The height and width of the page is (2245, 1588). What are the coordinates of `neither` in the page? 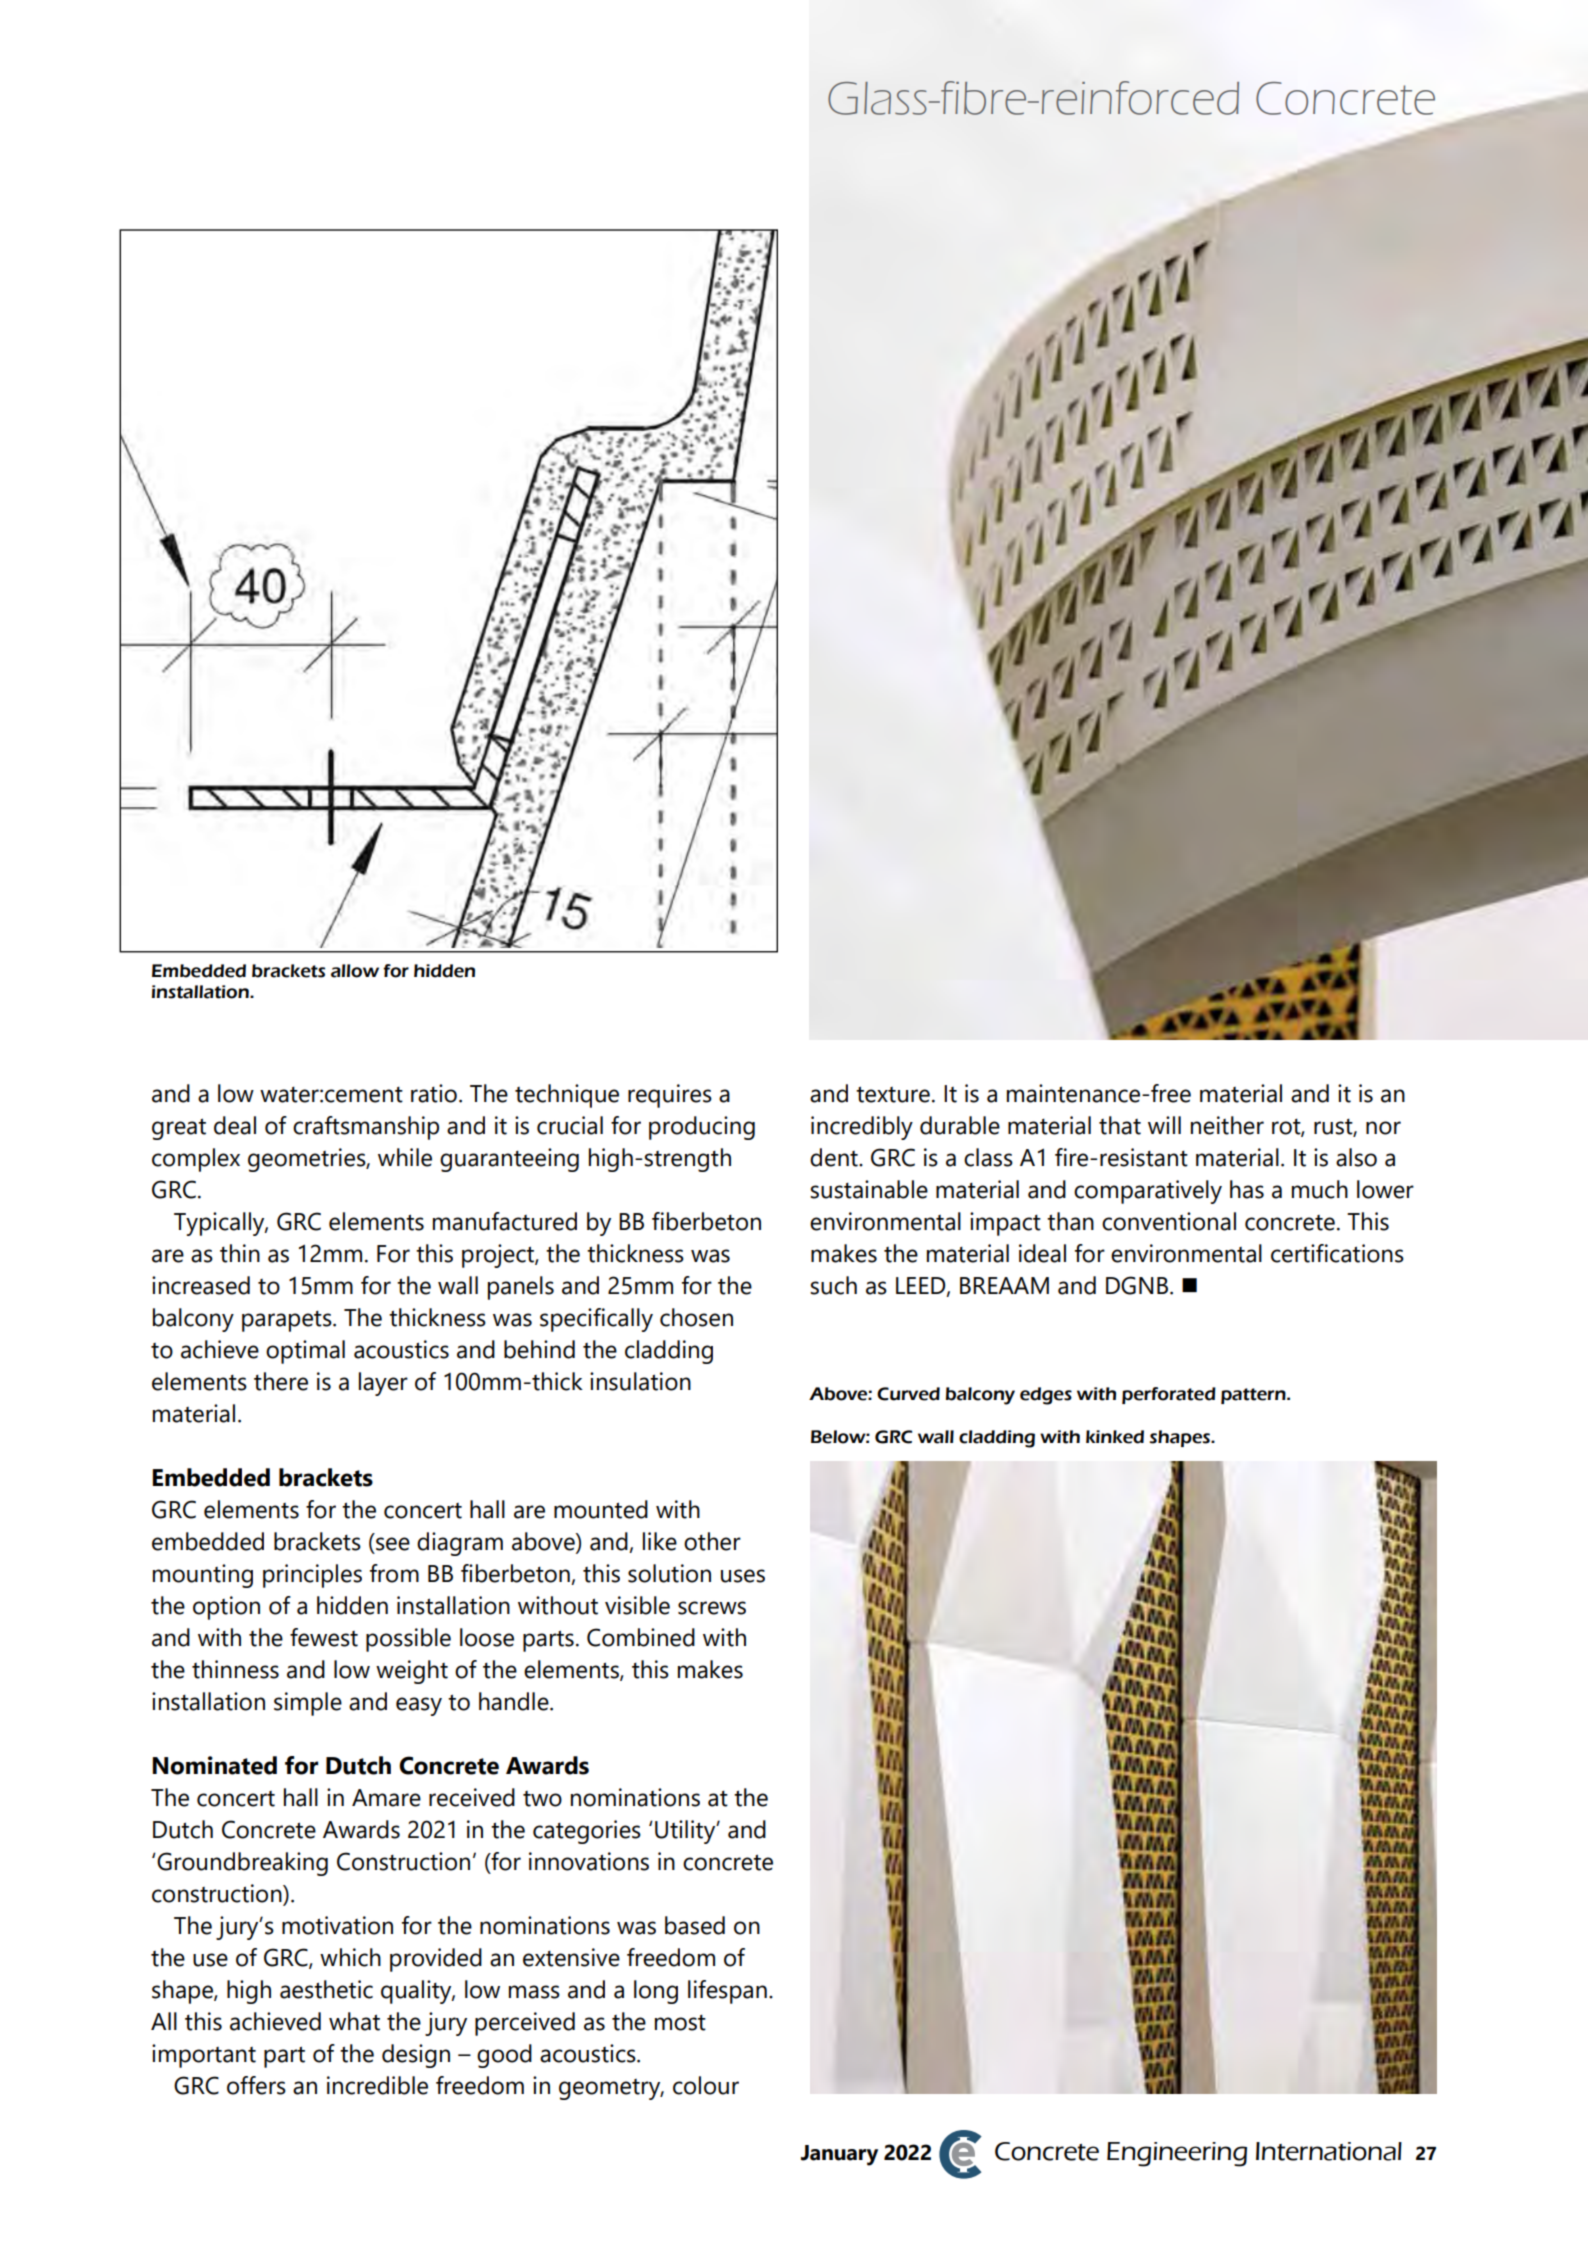 It's located at (1227, 1125).
